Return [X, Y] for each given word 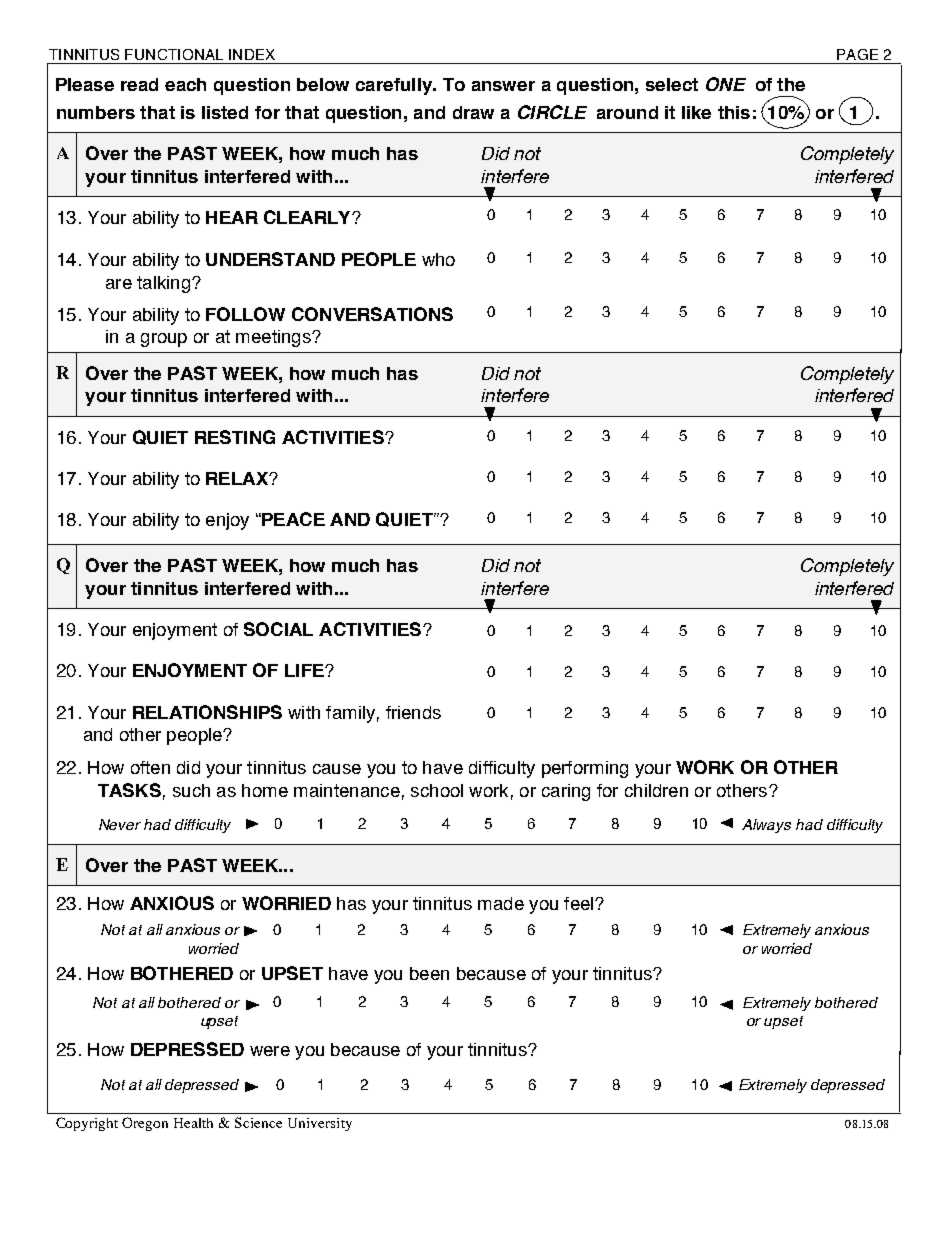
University [320, 1124]
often [150, 767]
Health [193, 1123]
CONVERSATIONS [372, 314]
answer [503, 86]
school [437, 790]
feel [580, 903]
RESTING [235, 437]
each [185, 84]
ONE [726, 84]
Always [766, 826]
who [438, 259]
